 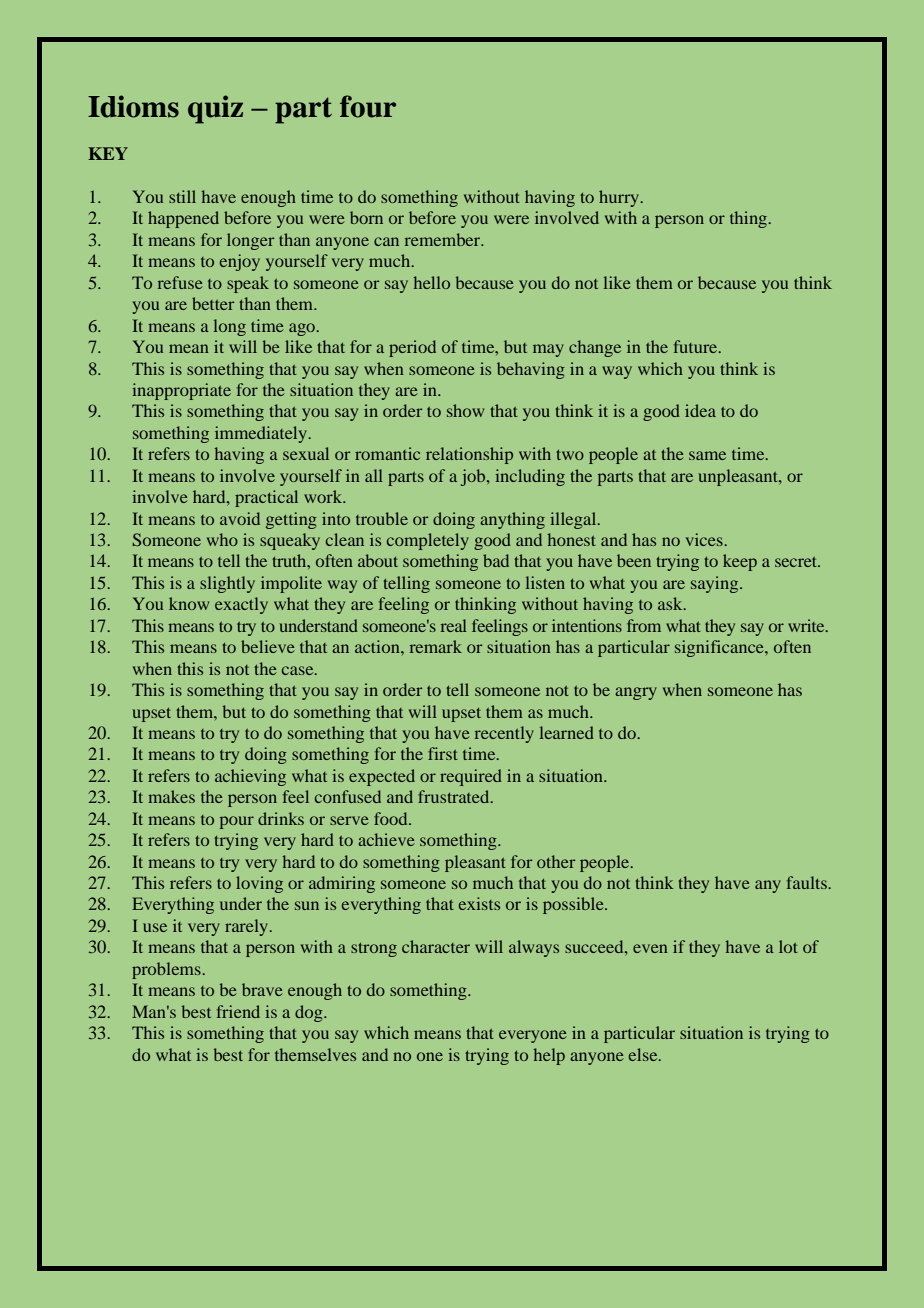 What do you see at coordinates (620, 198) in the screenshot?
I see `hurry` at bounding box center [620, 198].
